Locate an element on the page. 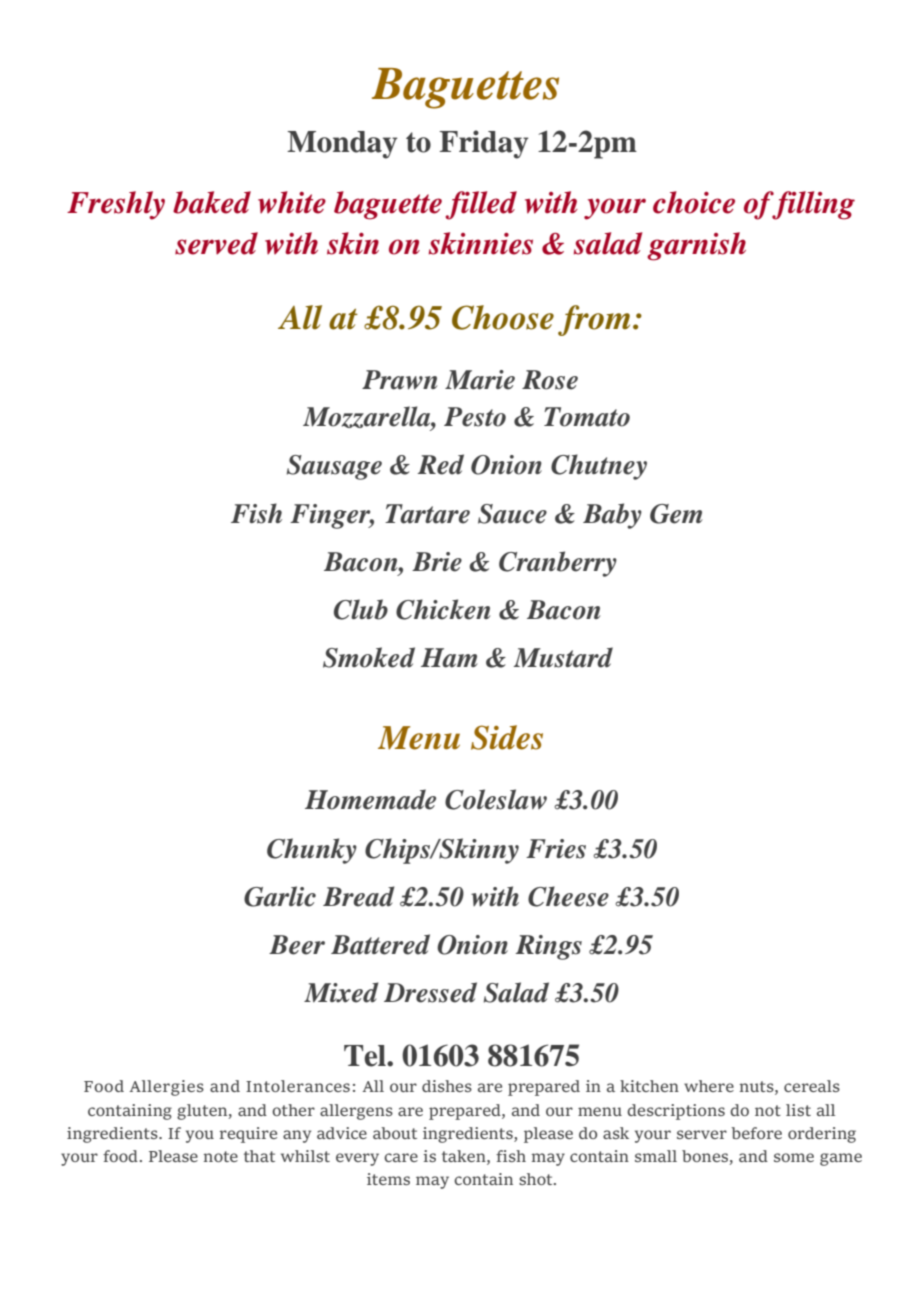 The image size is (924, 1308). shot is located at coordinates (537, 1179).
